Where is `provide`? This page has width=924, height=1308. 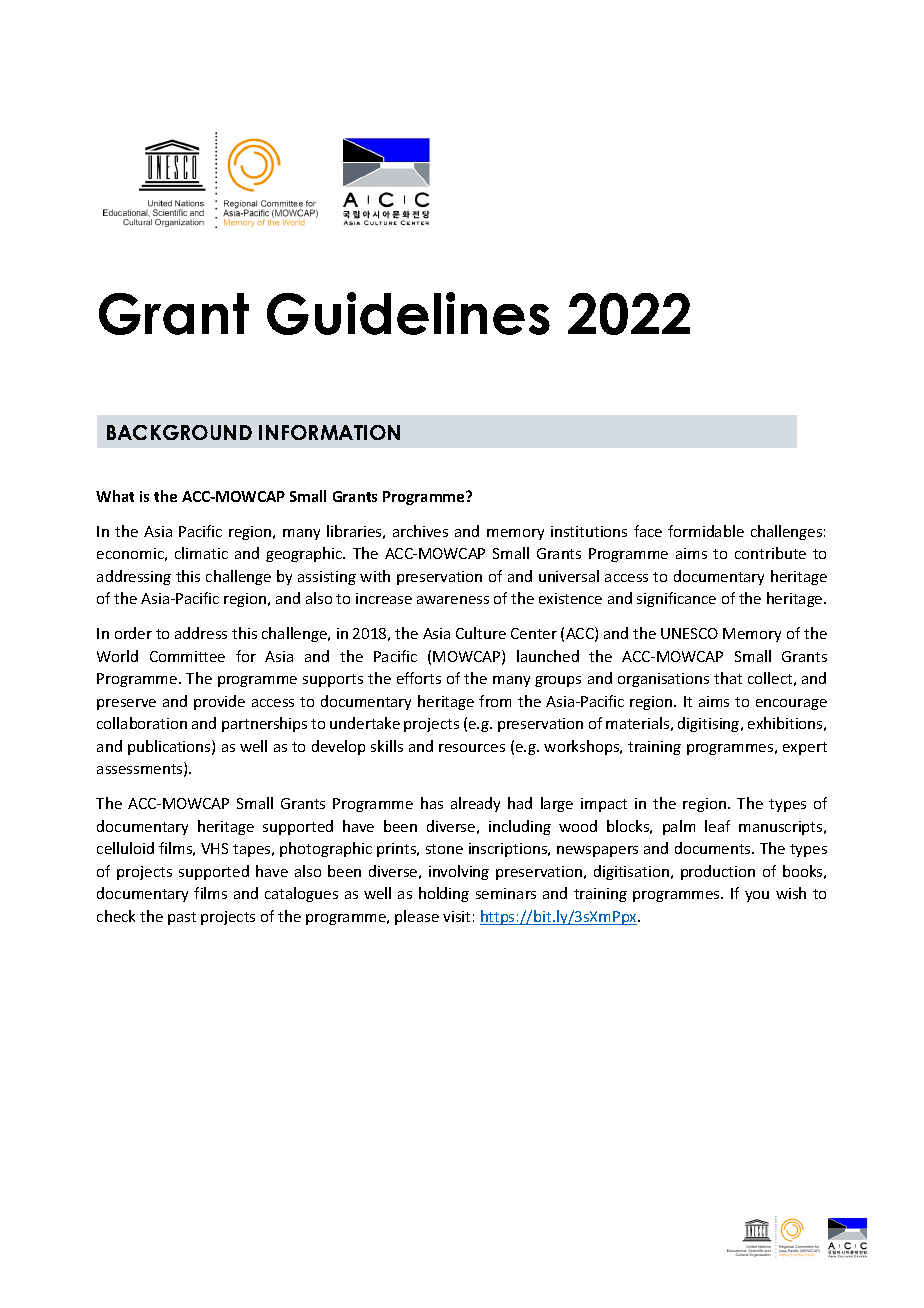 provide is located at coordinates (219, 702).
